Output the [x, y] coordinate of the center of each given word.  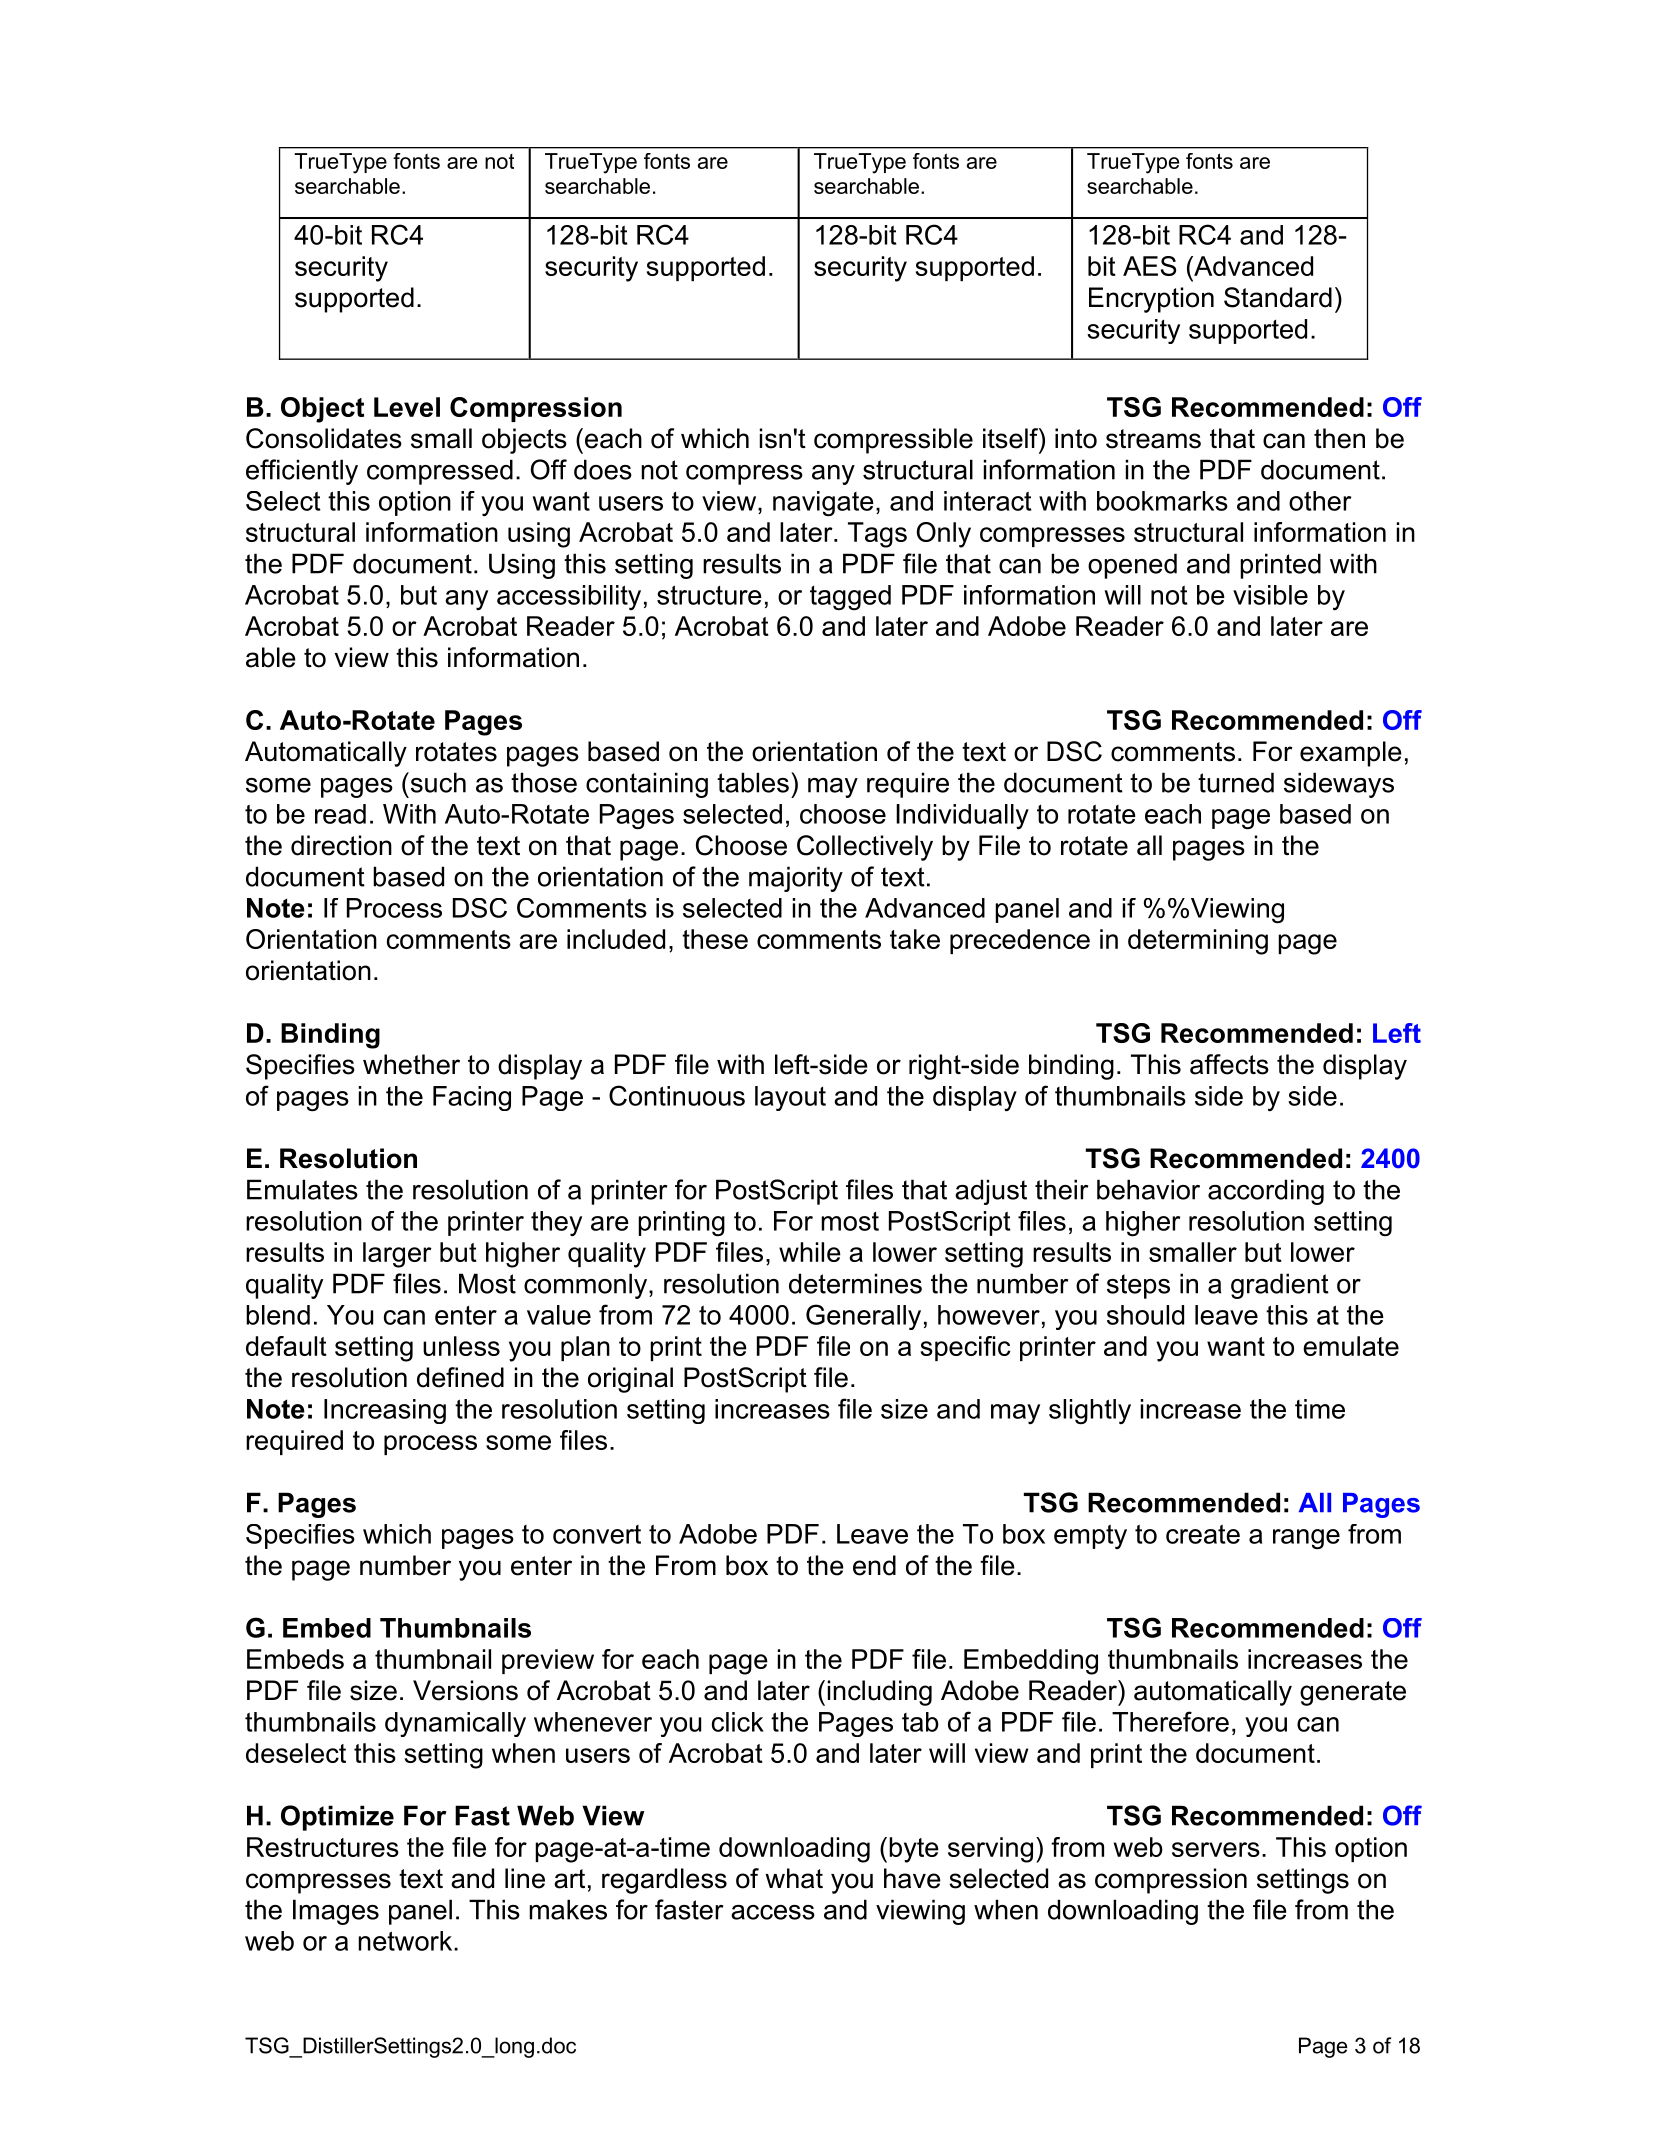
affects [1229, 1064]
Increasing [385, 1411]
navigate [823, 504]
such [437, 782]
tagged [850, 598]
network [406, 1941]
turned [1236, 782]
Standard [1278, 297]
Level [407, 407]
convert [597, 1534]
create [1203, 1534]
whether [411, 1064]
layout [790, 1098]
